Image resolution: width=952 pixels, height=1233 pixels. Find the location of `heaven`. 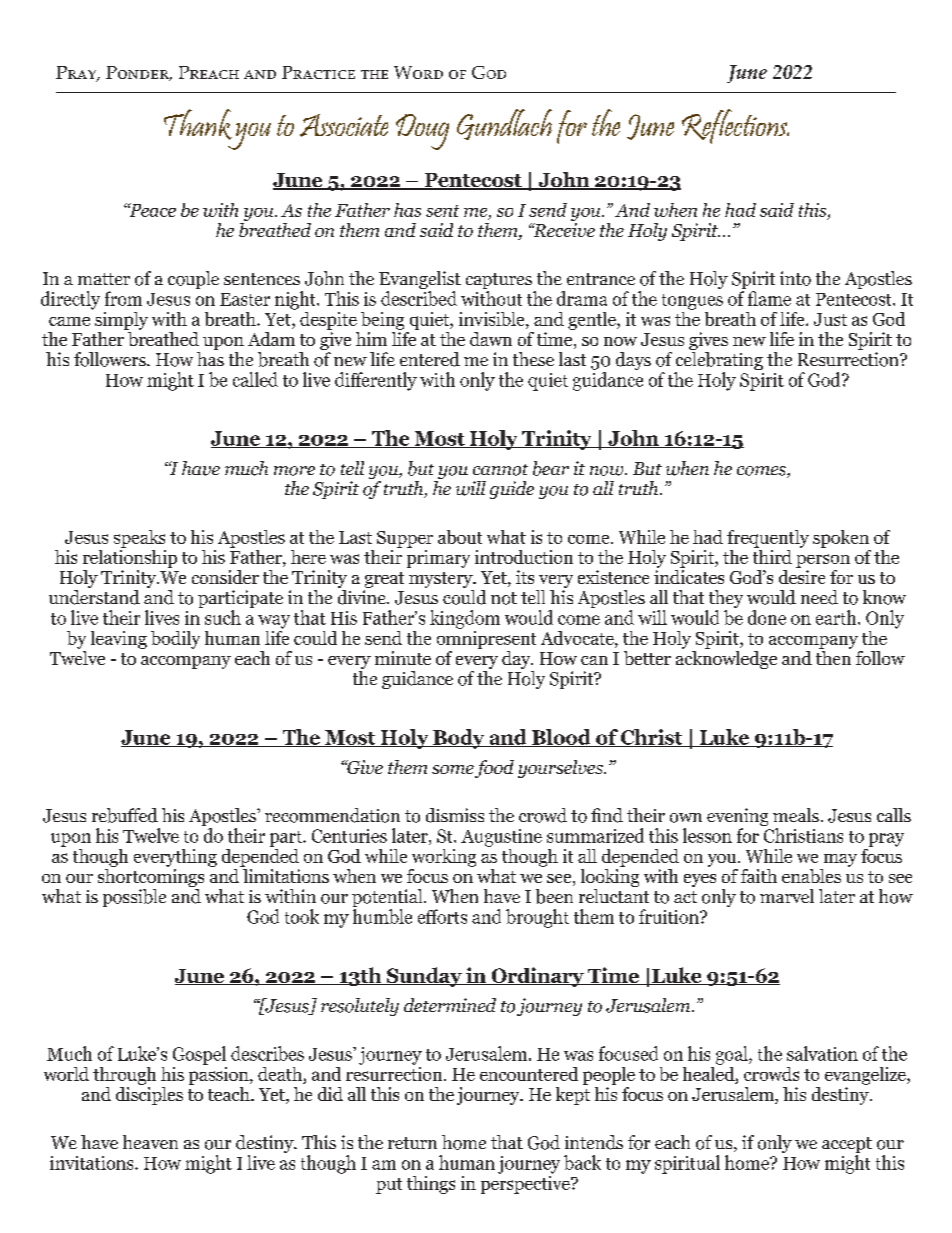

heaven is located at coordinates (150, 1142).
